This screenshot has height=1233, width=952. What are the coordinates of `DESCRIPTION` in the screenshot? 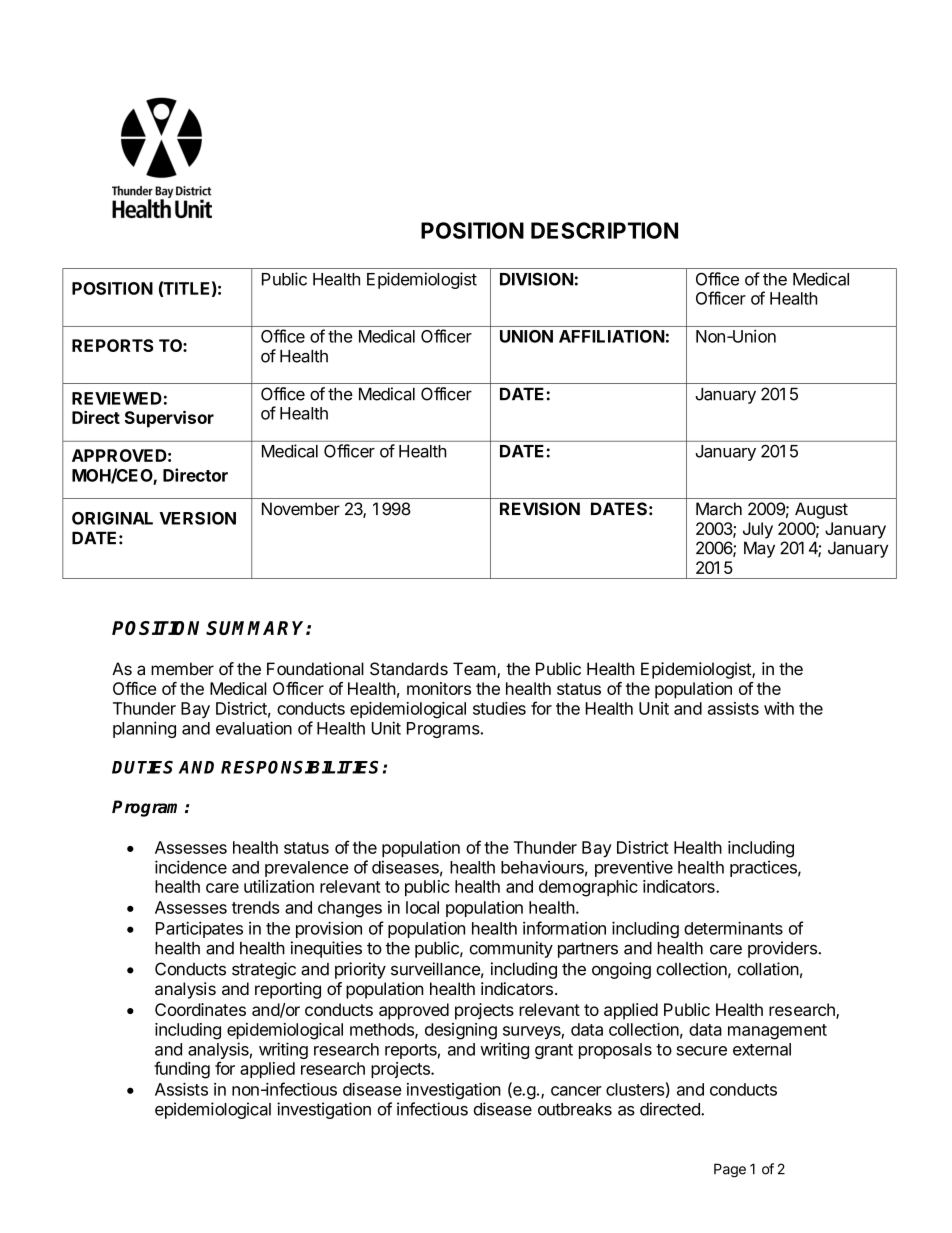 It's located at (604, 230).
